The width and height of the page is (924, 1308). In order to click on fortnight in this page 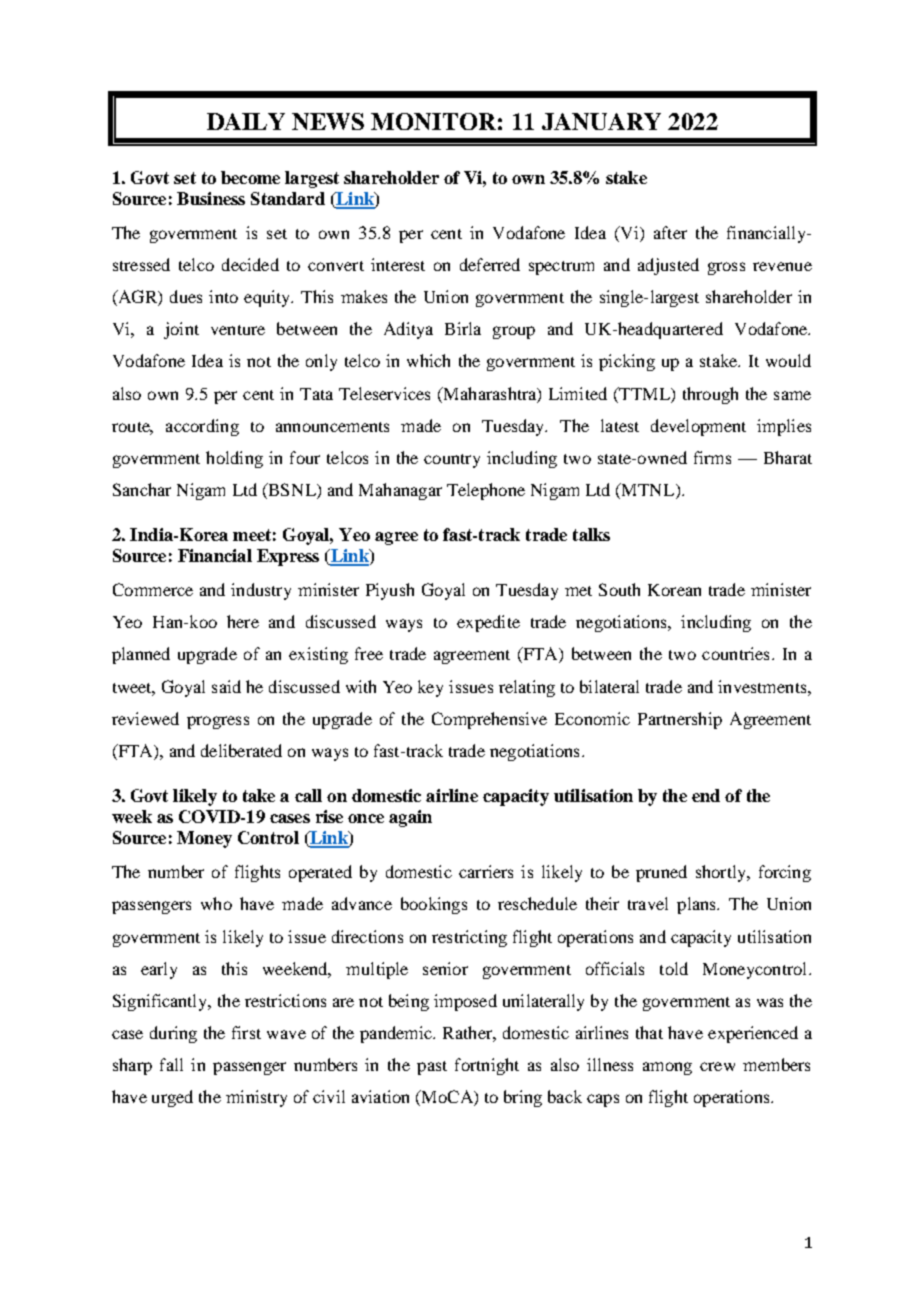, I will do `click(487, 1066)`.
